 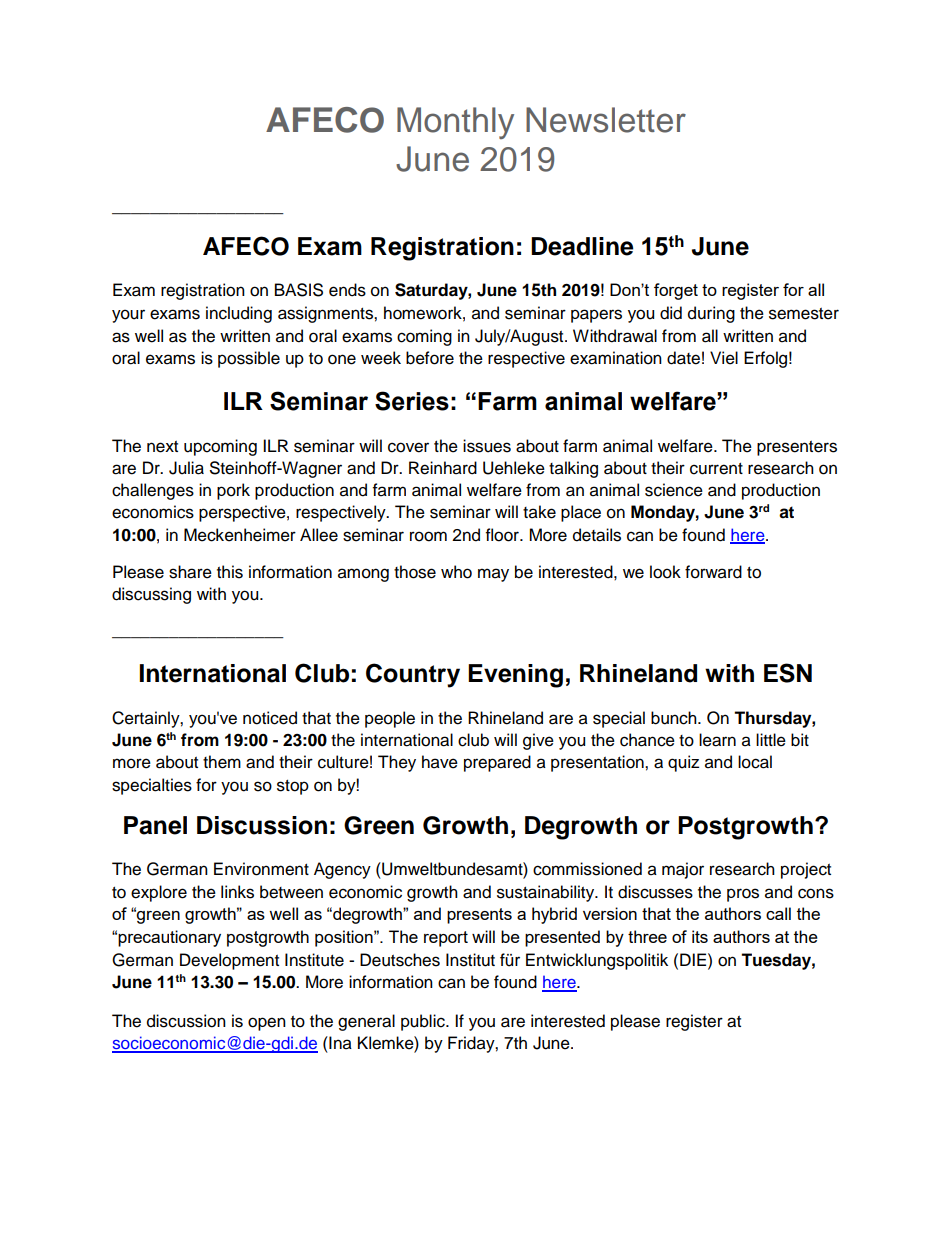 I want to click on Development, so click(x=229, y=961).
